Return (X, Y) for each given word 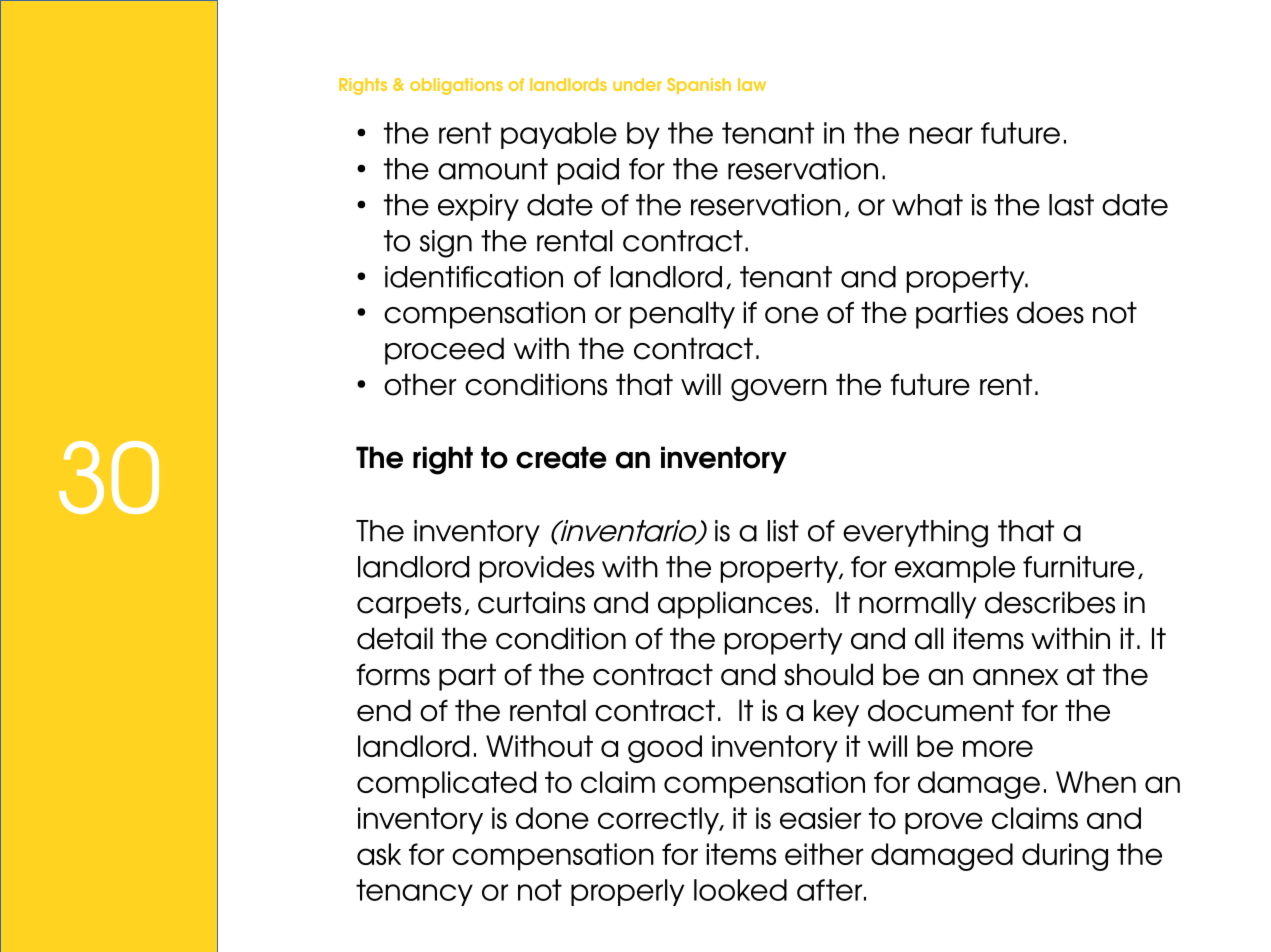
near (941, 135)
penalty (682, 315)
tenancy (414, 892)
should (828, 674)
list (783, 531)
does (1050, 312)
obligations (456, 86)
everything (915, 534)
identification (474, 277)
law (752, 84)
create (561, 457)
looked (740, 890)
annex (1015, 677)
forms (393, 674)
